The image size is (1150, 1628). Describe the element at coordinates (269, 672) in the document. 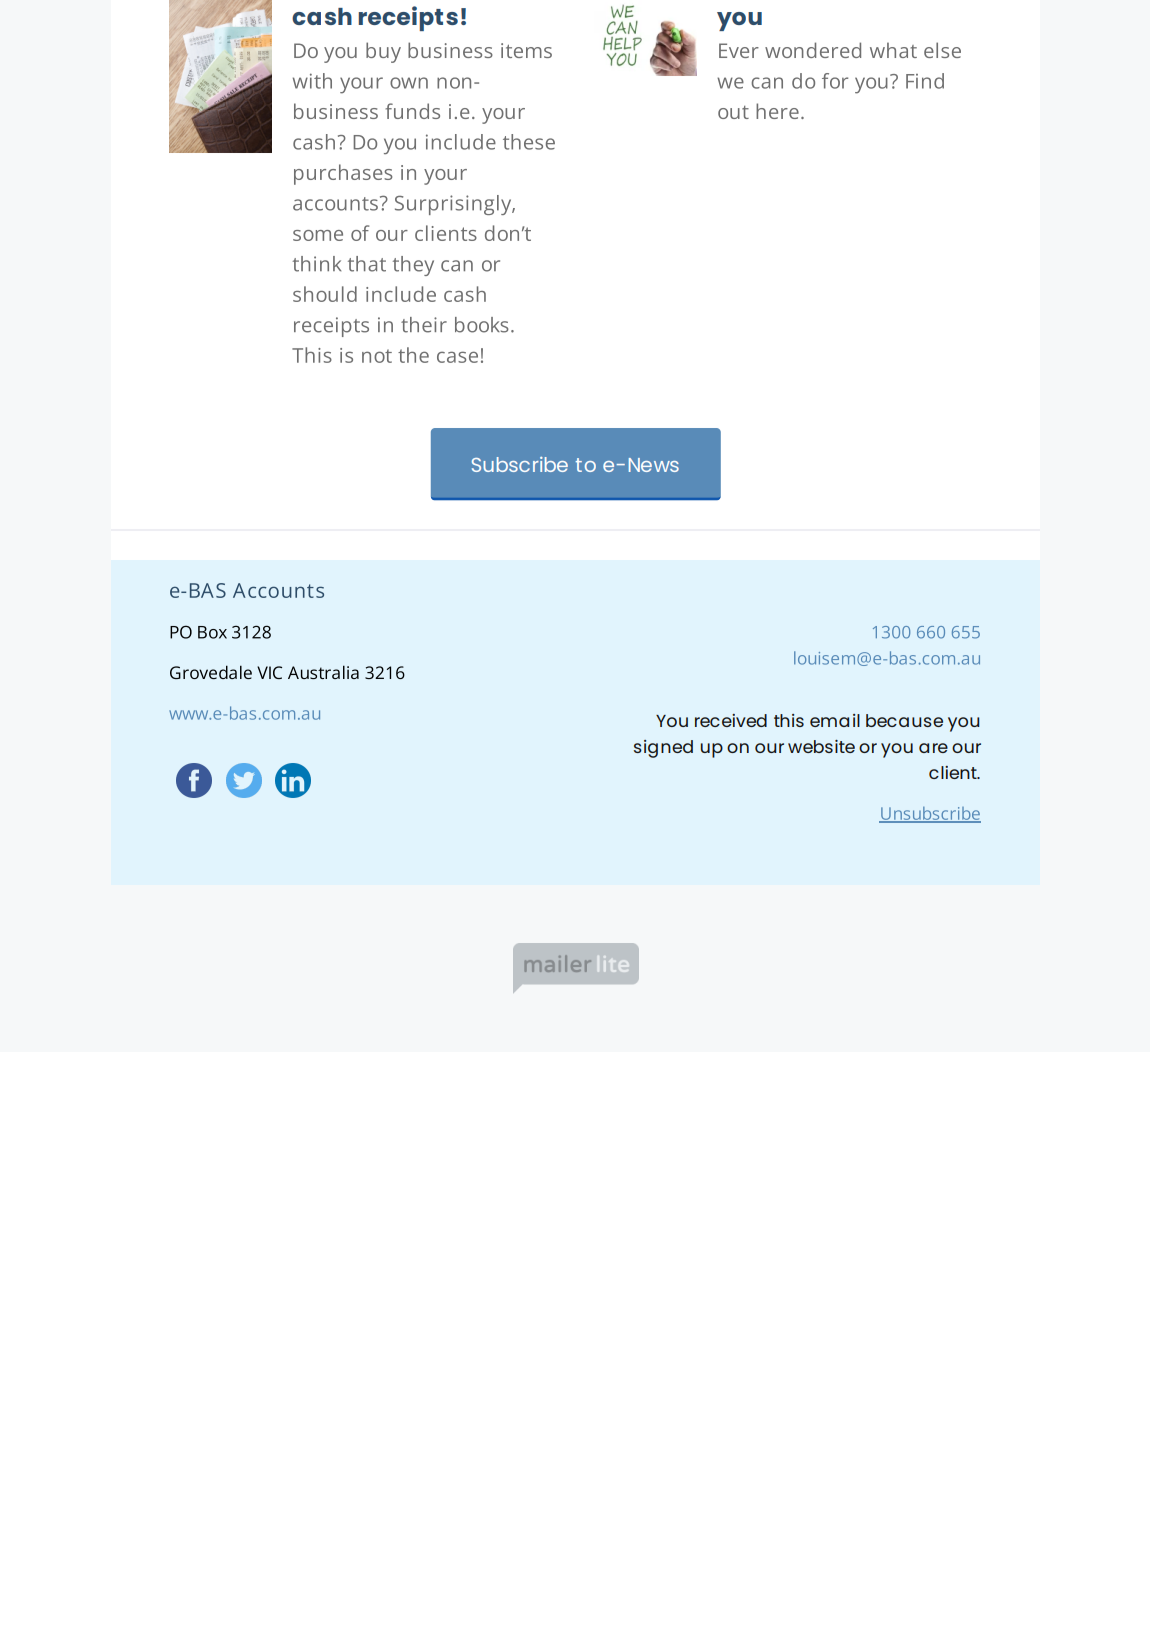

I see `VIC` at that location.
